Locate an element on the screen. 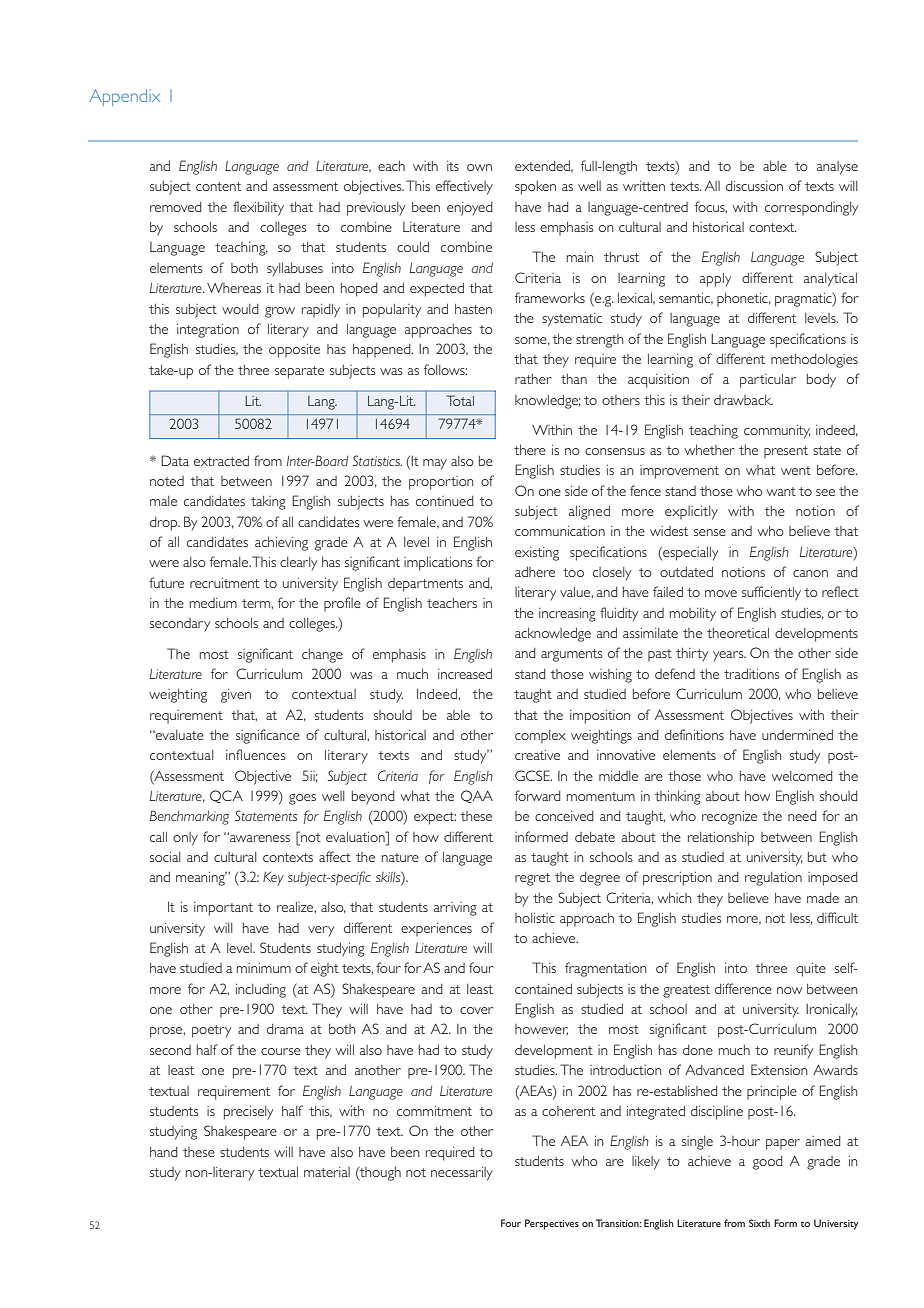 The image size is (924, 1308). discussion is located at coordinates (754, 186).
